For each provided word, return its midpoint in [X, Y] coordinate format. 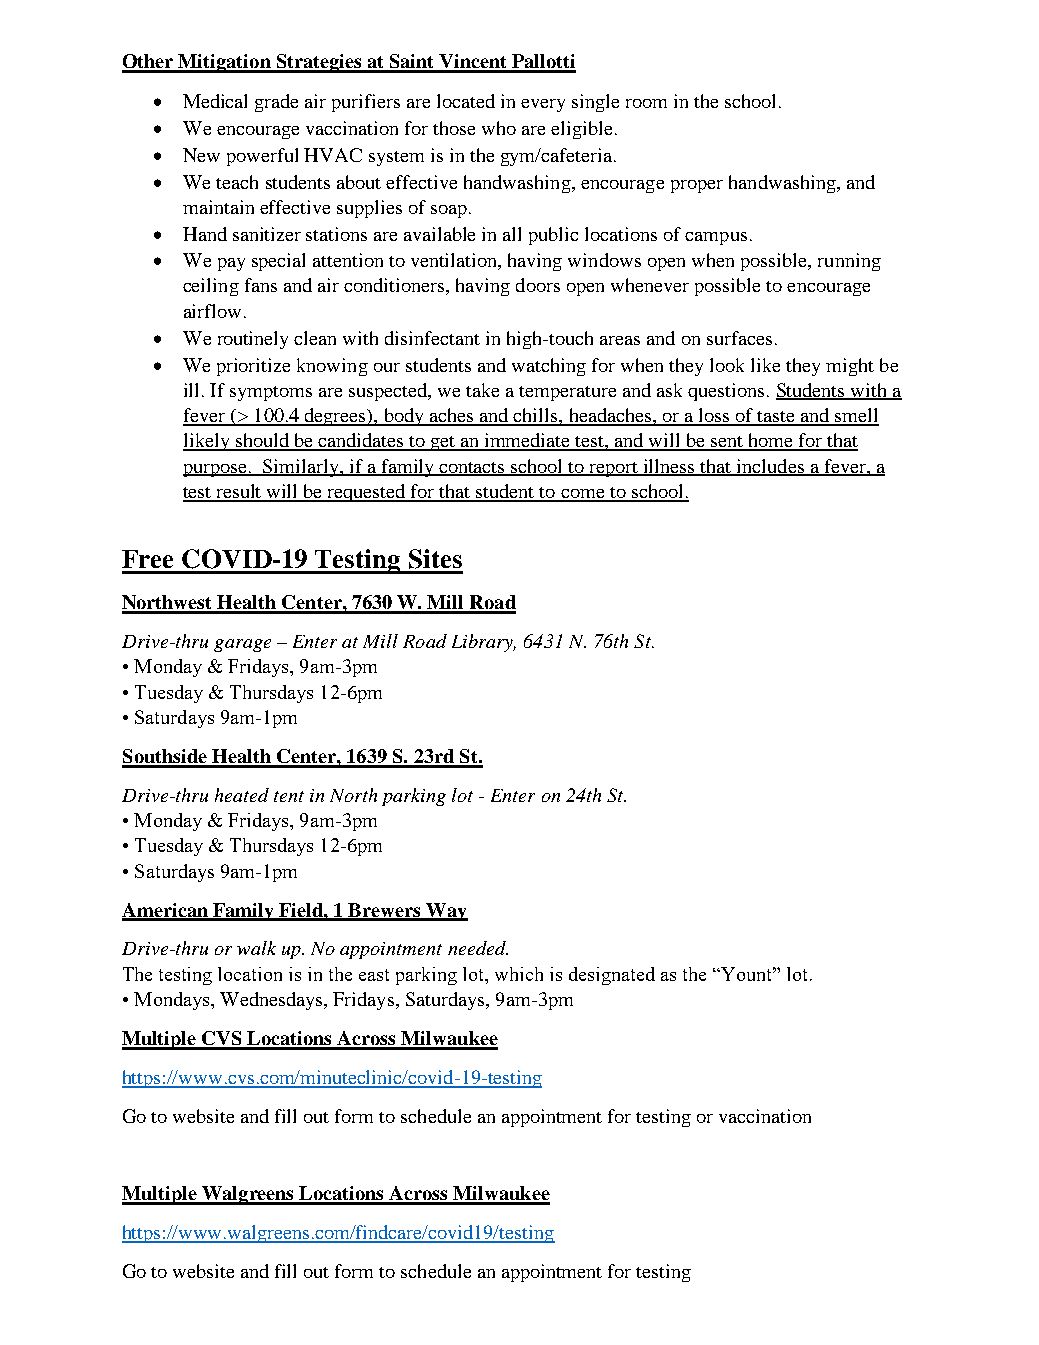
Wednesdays [272, 1001]
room [646, 103]
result [239, 492]
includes [770, 467]
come [583, 495]
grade [276, 103]
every [543, 105]
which [519, 974]
